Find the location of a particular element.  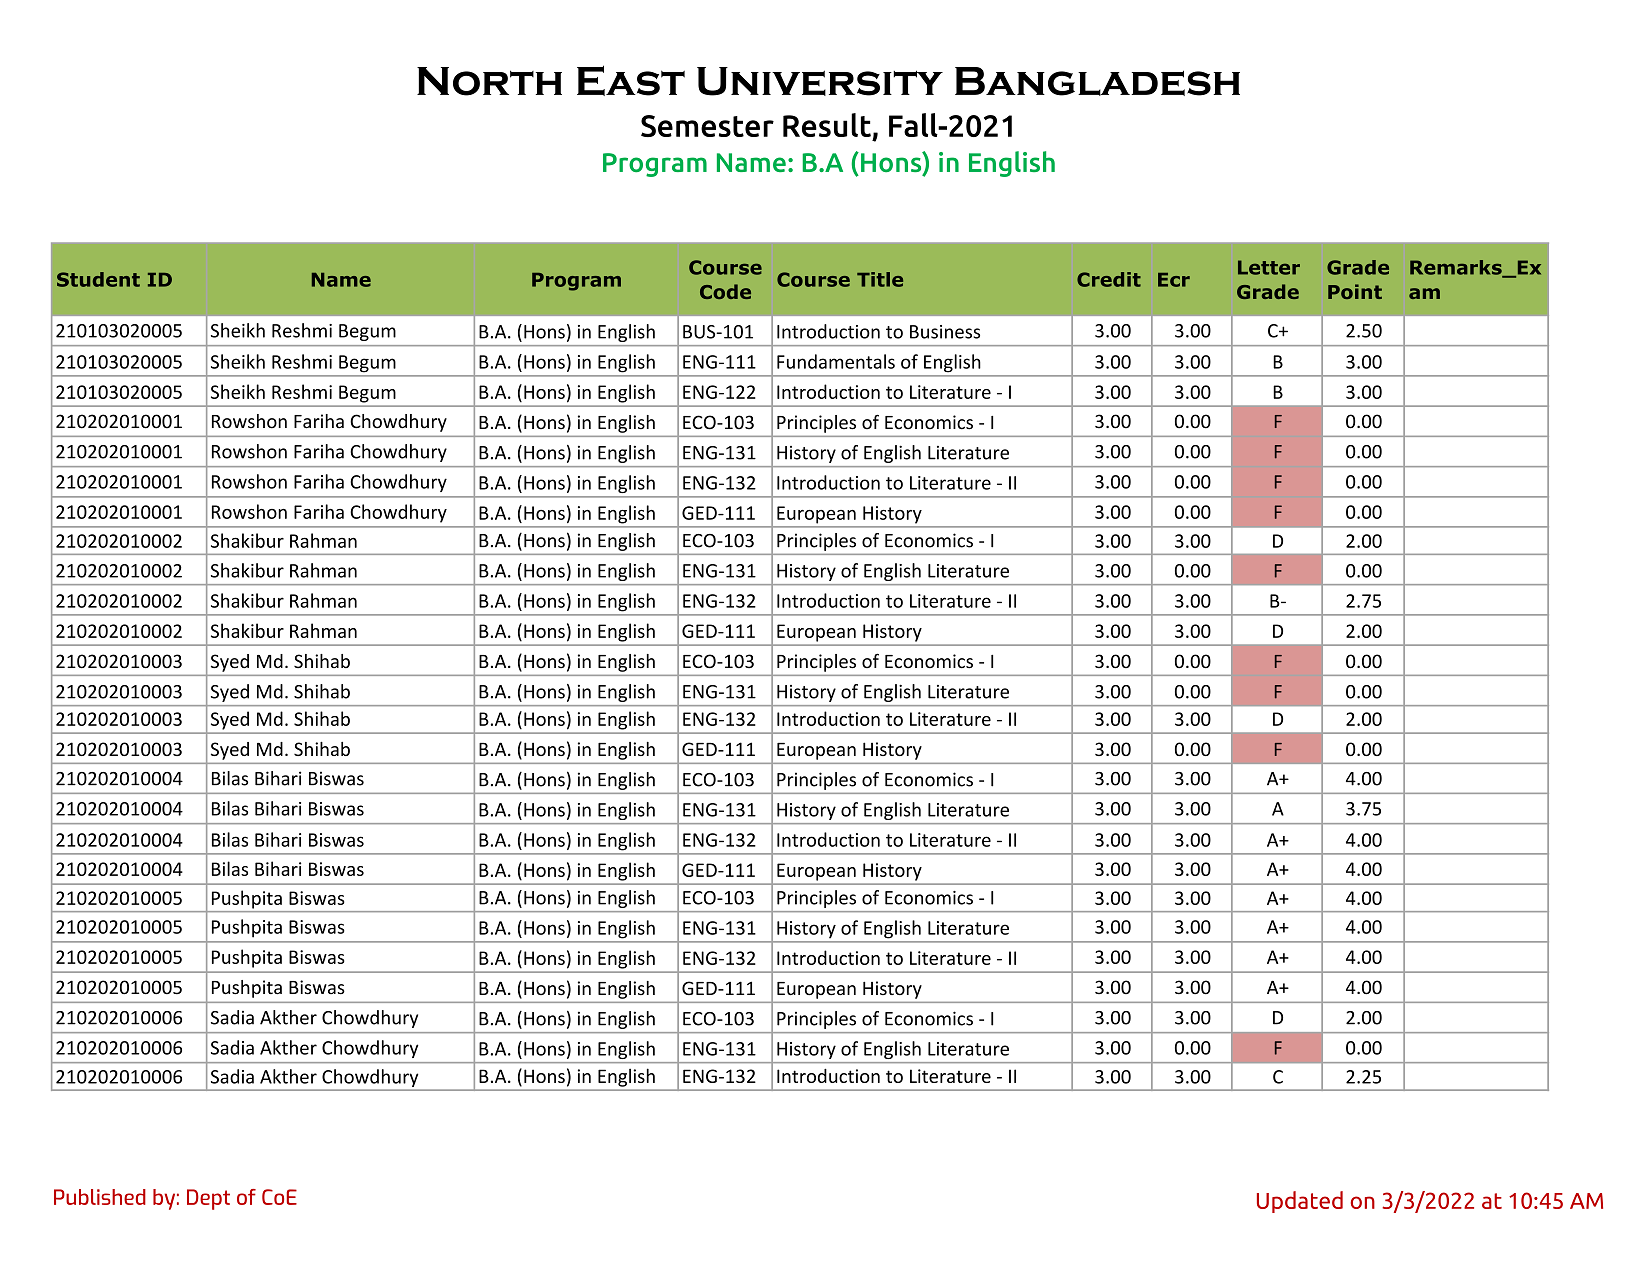

Bangladesh is located at coordinates (1097, 81).
